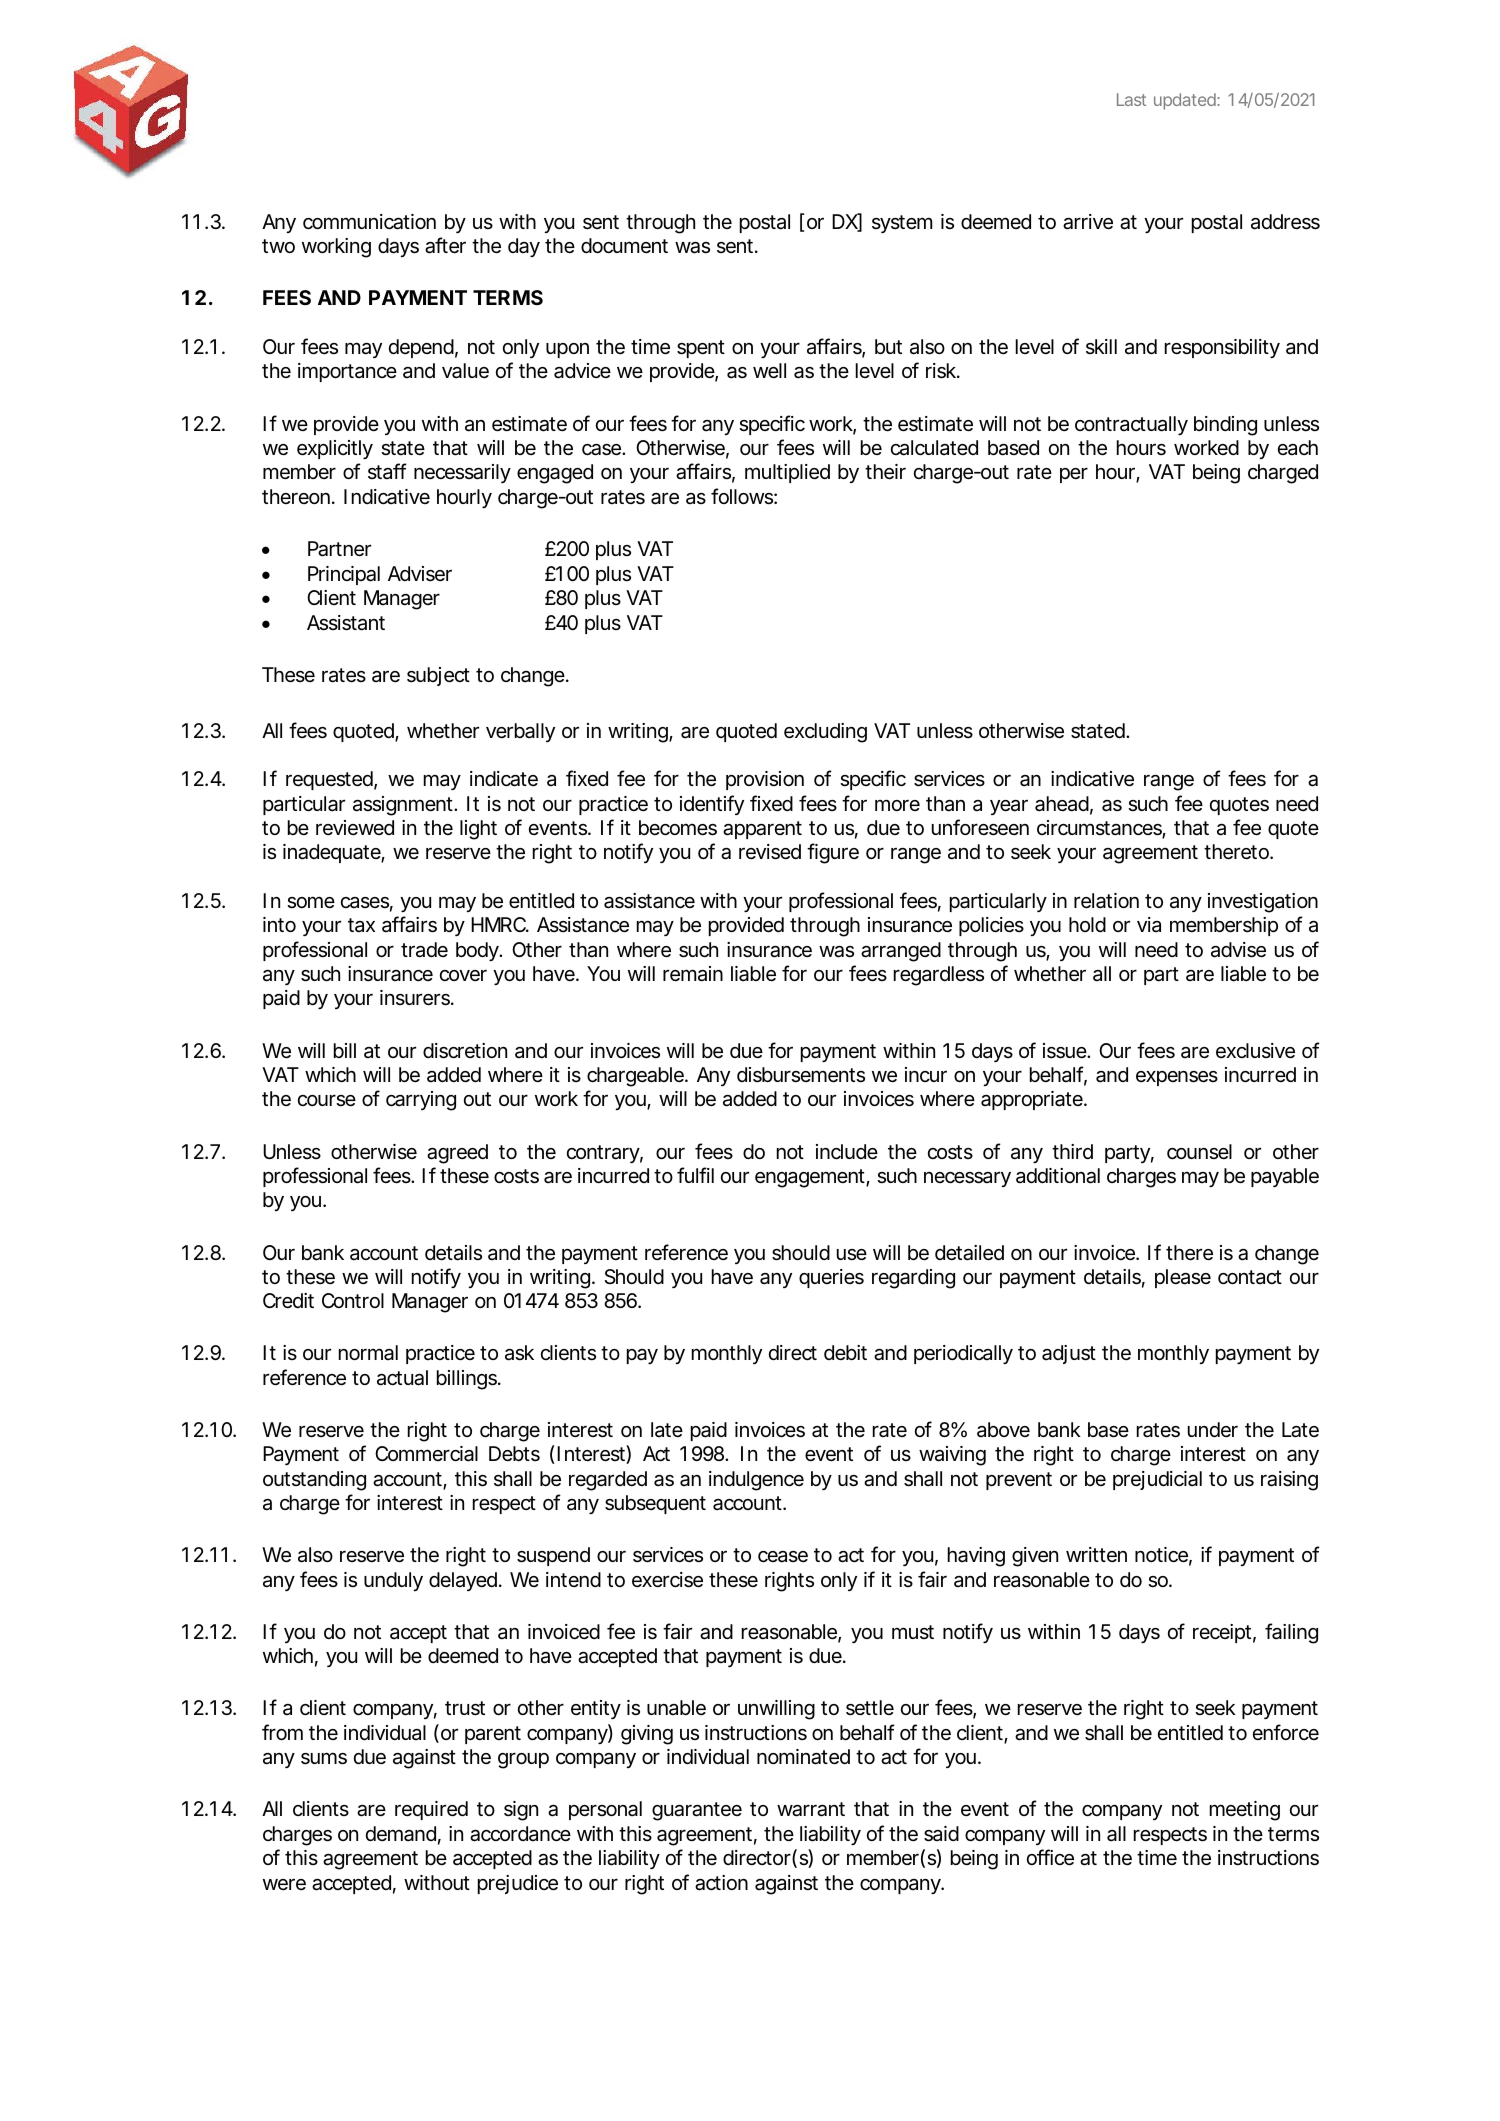  I want to click on indulgence, so click(756, 1481).
